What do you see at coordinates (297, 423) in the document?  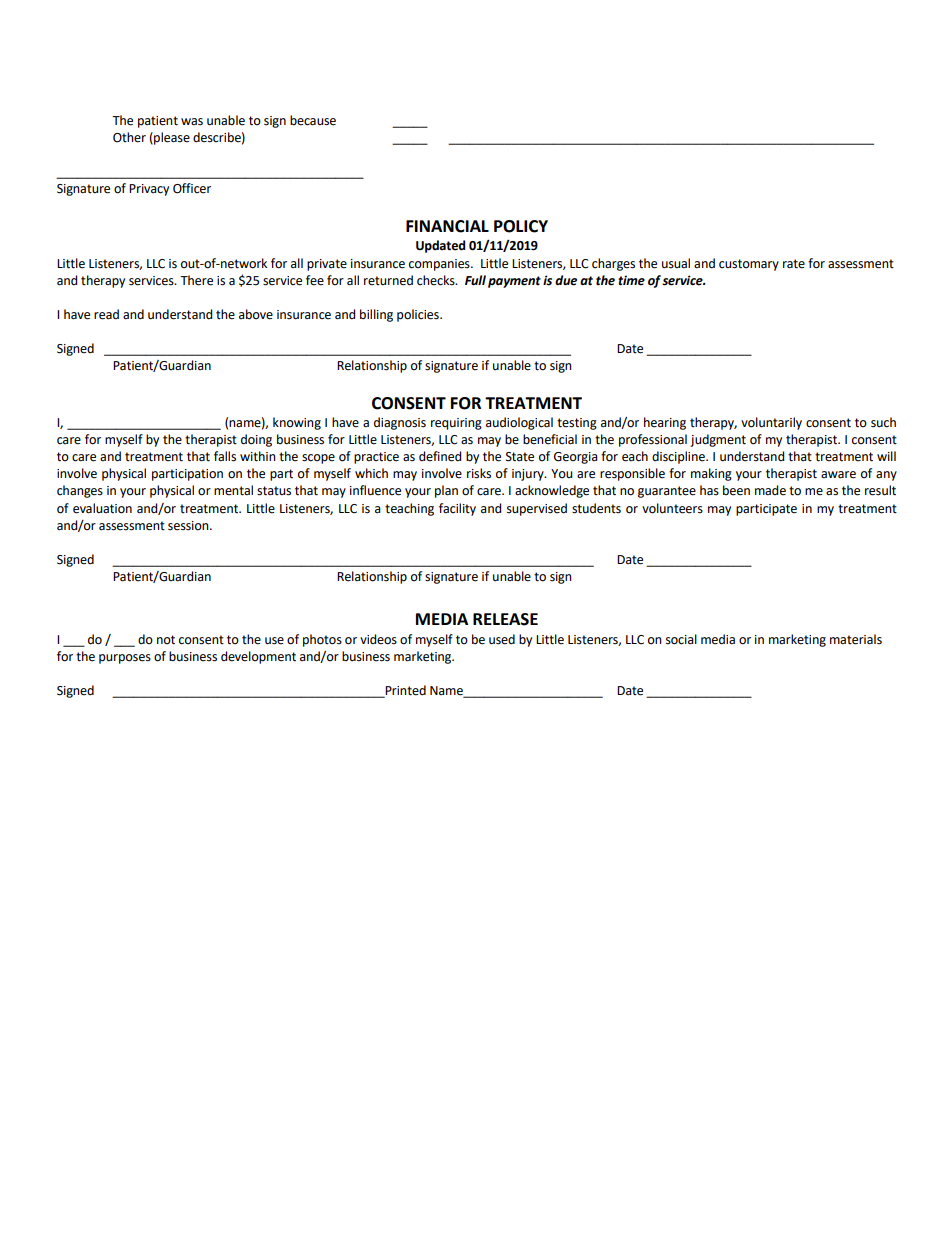 I see `knowing` at bounding box center [297, 423].
